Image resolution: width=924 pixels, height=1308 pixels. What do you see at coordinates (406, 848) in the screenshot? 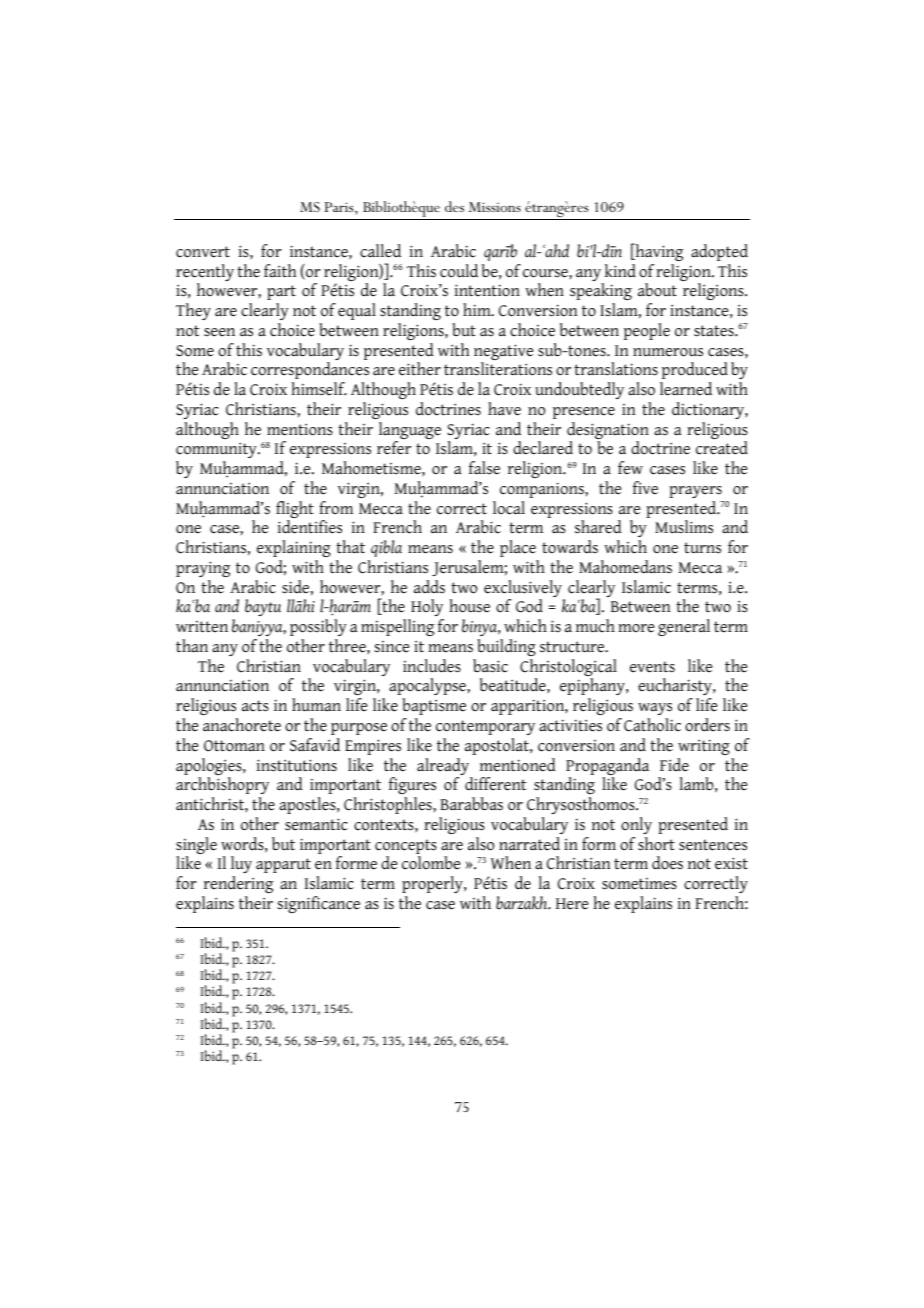
I see `concepts` at bounding box center [406, 848].
